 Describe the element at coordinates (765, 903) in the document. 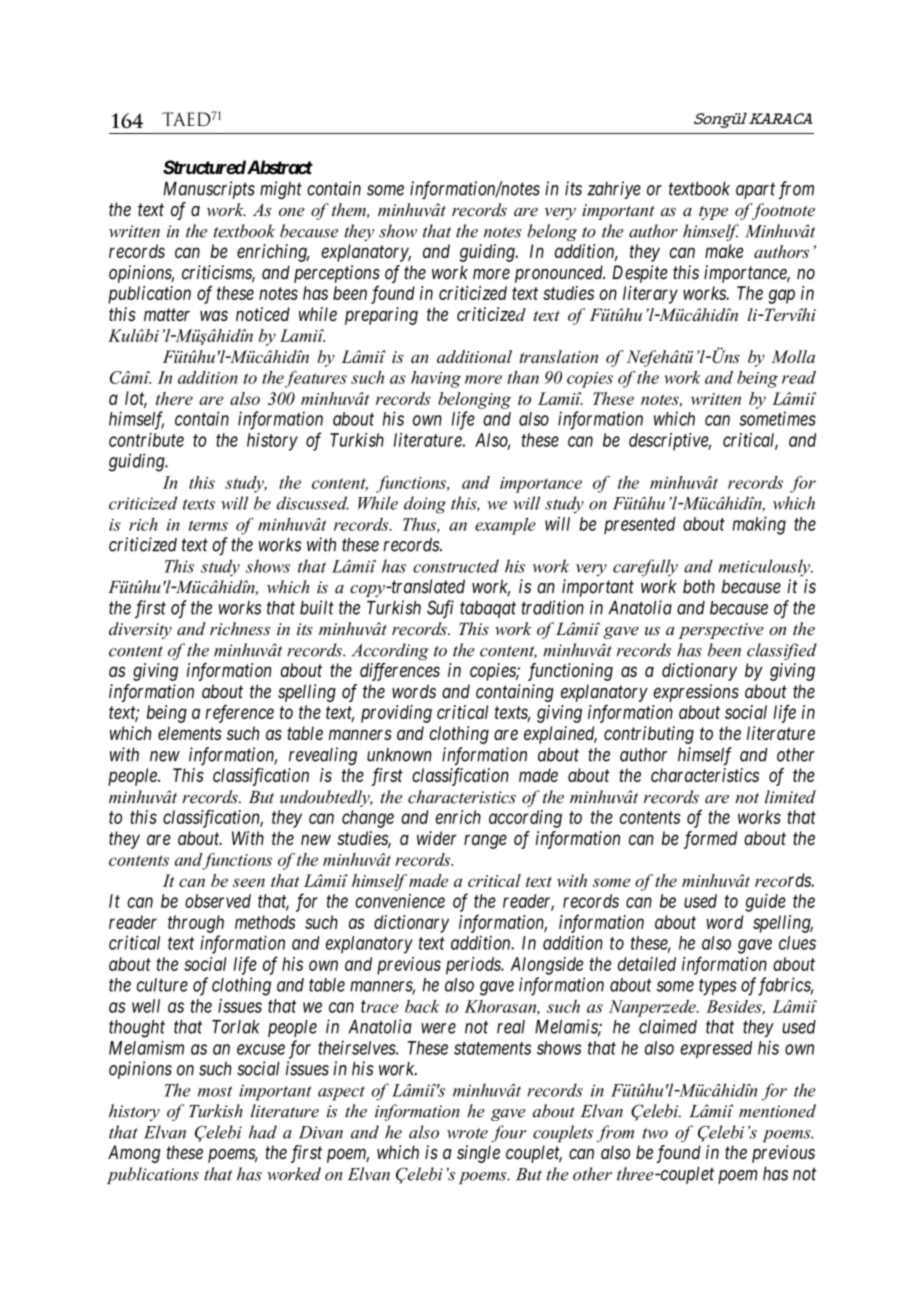

I see `guide` at that location.
